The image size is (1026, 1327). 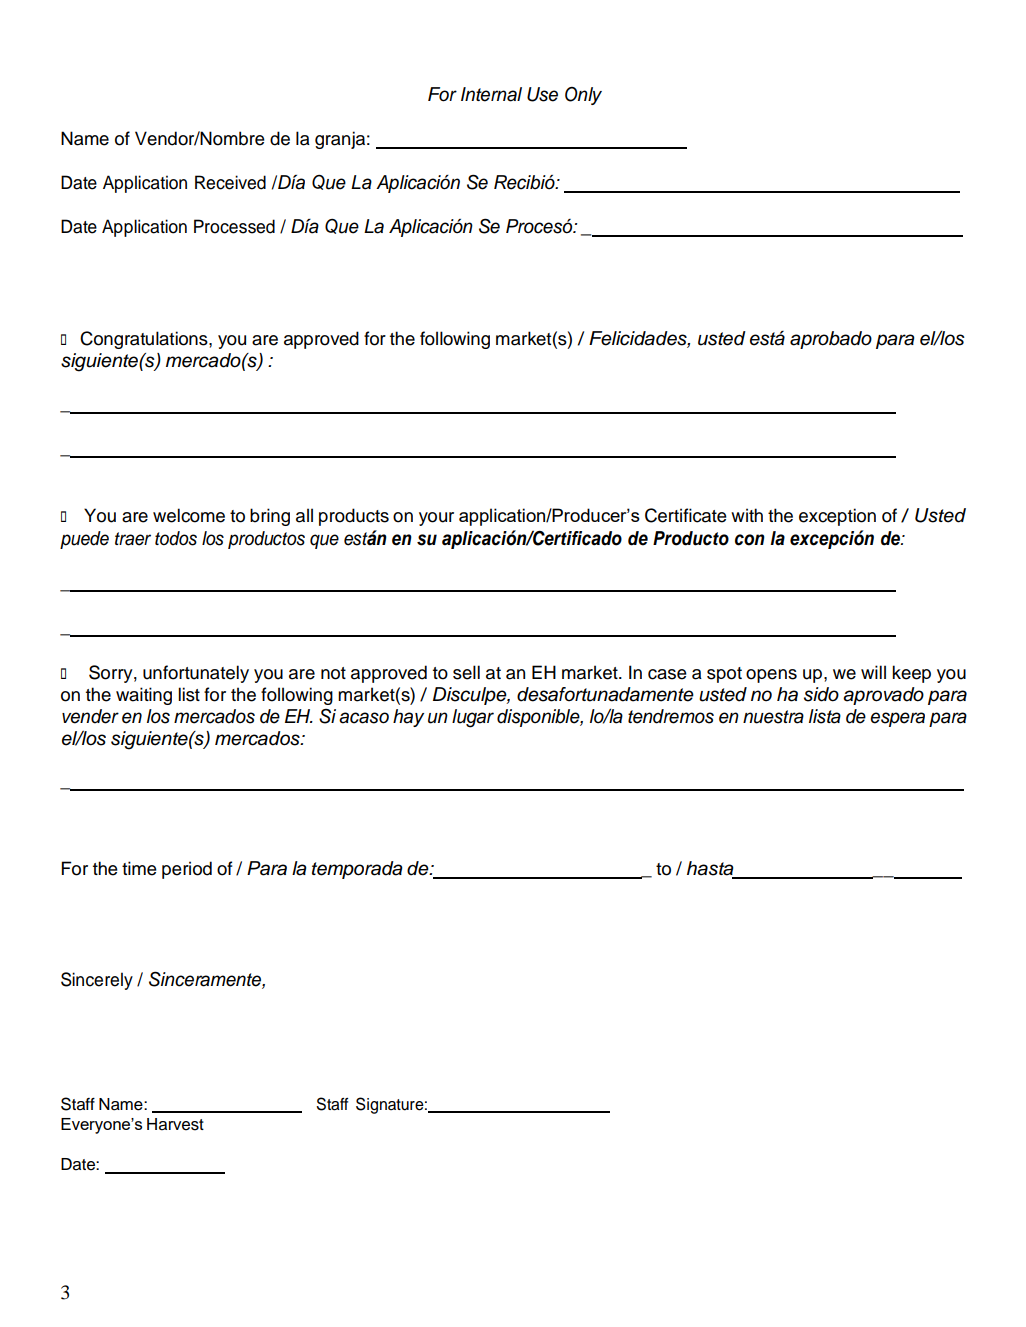 I want to click on exception, so click(x=837, y=517).
